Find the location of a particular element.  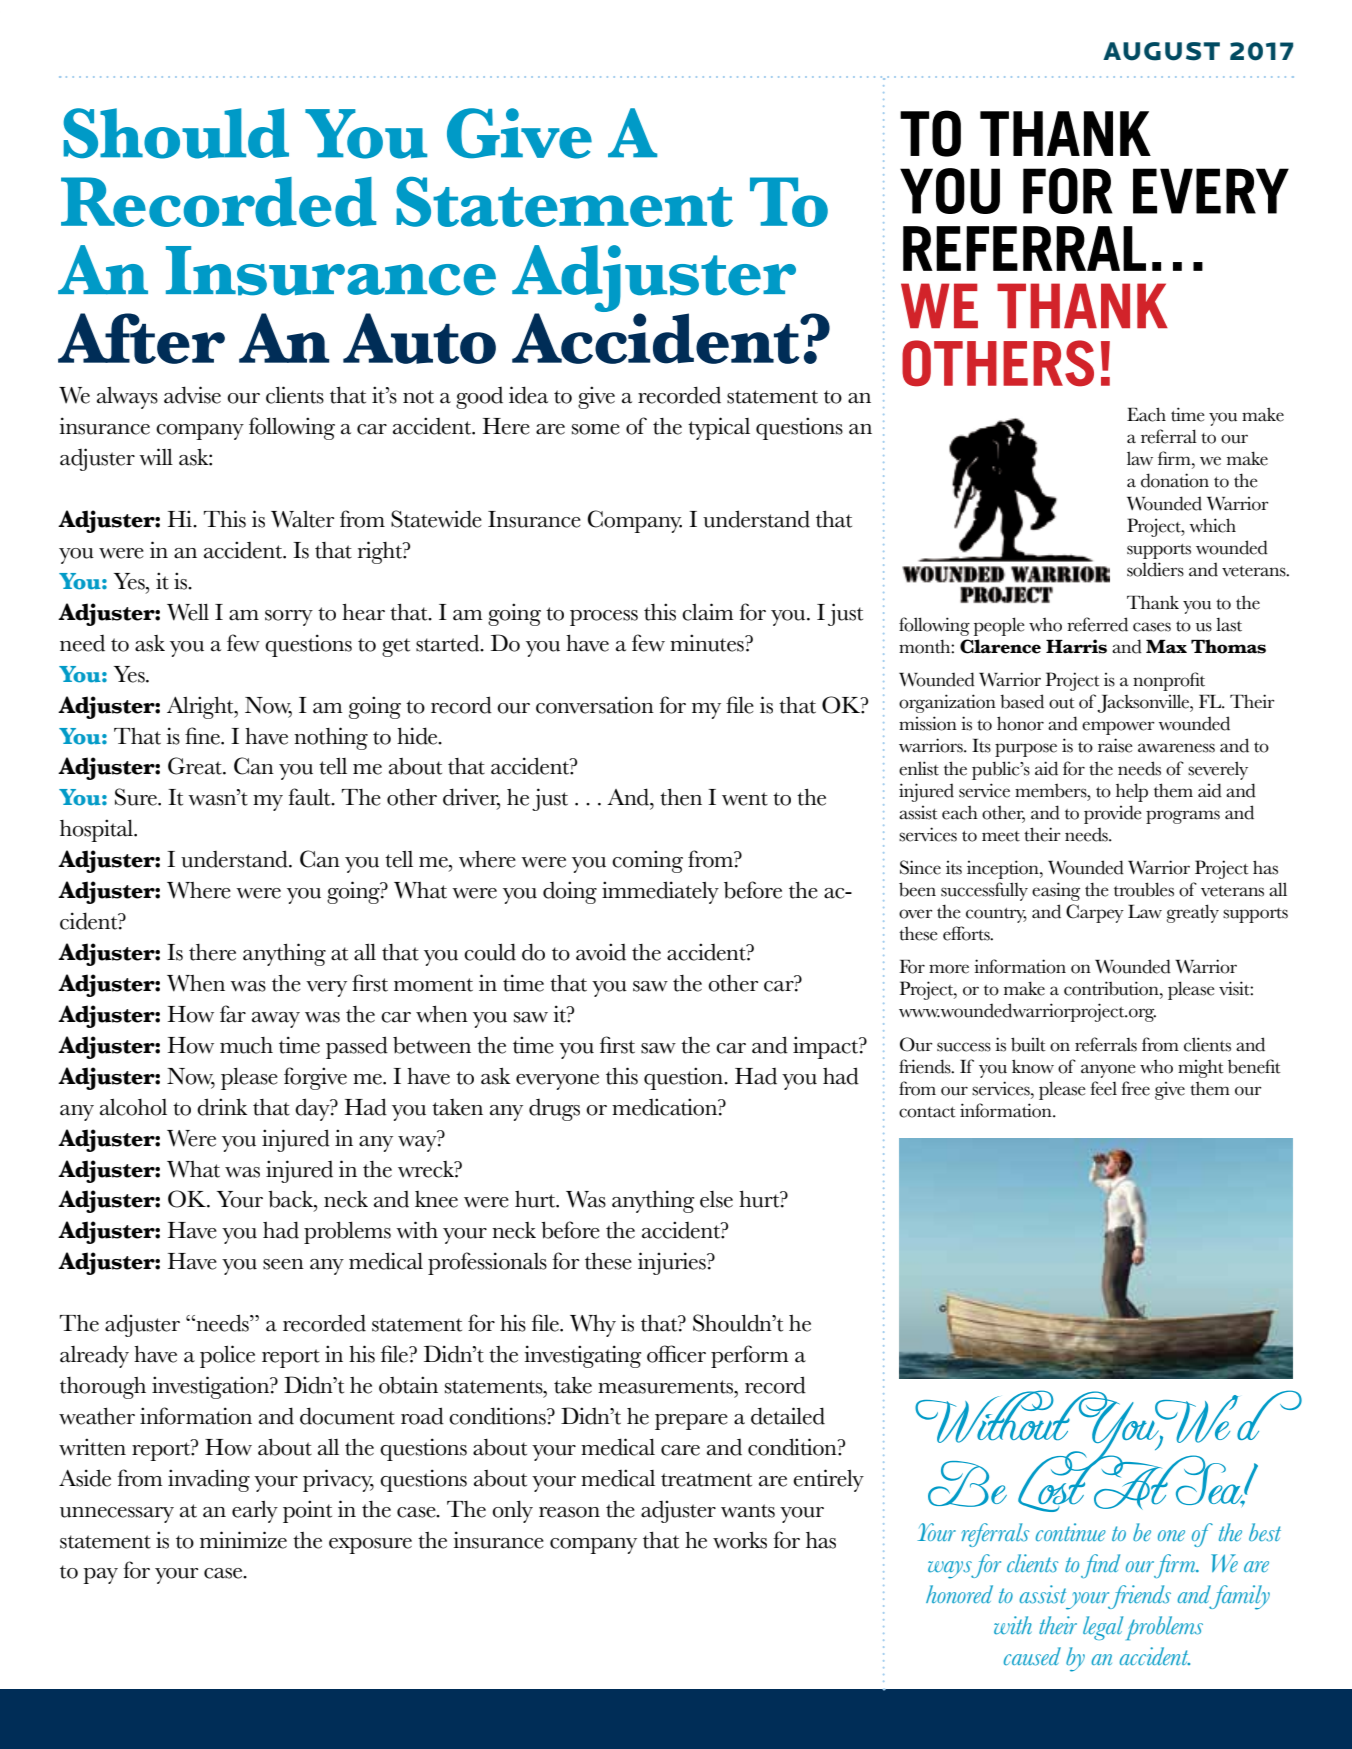

free is located at coordinates (1135, 1088).
